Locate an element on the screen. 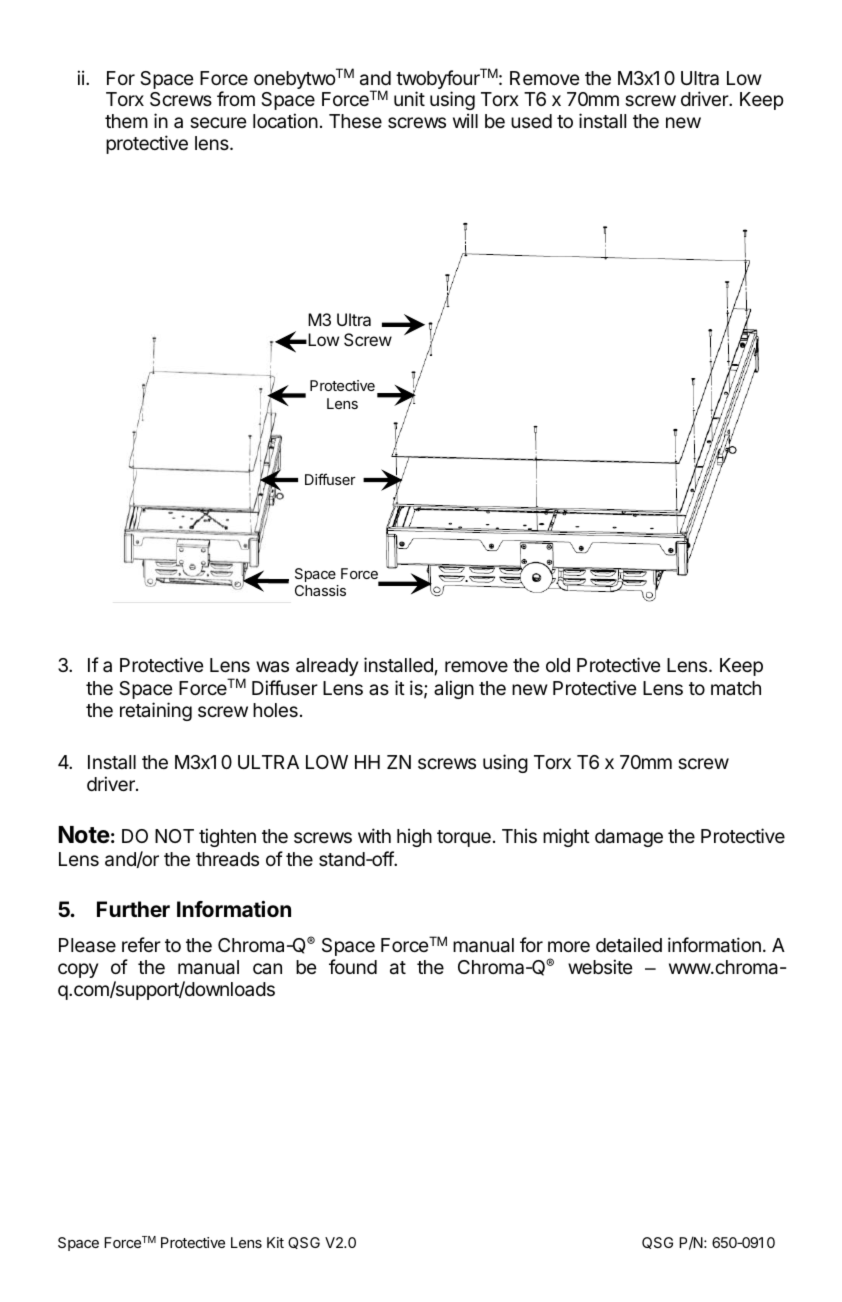 This screenshot has height=1302, width=842. Kit is located at coordinates (275, 1242).
